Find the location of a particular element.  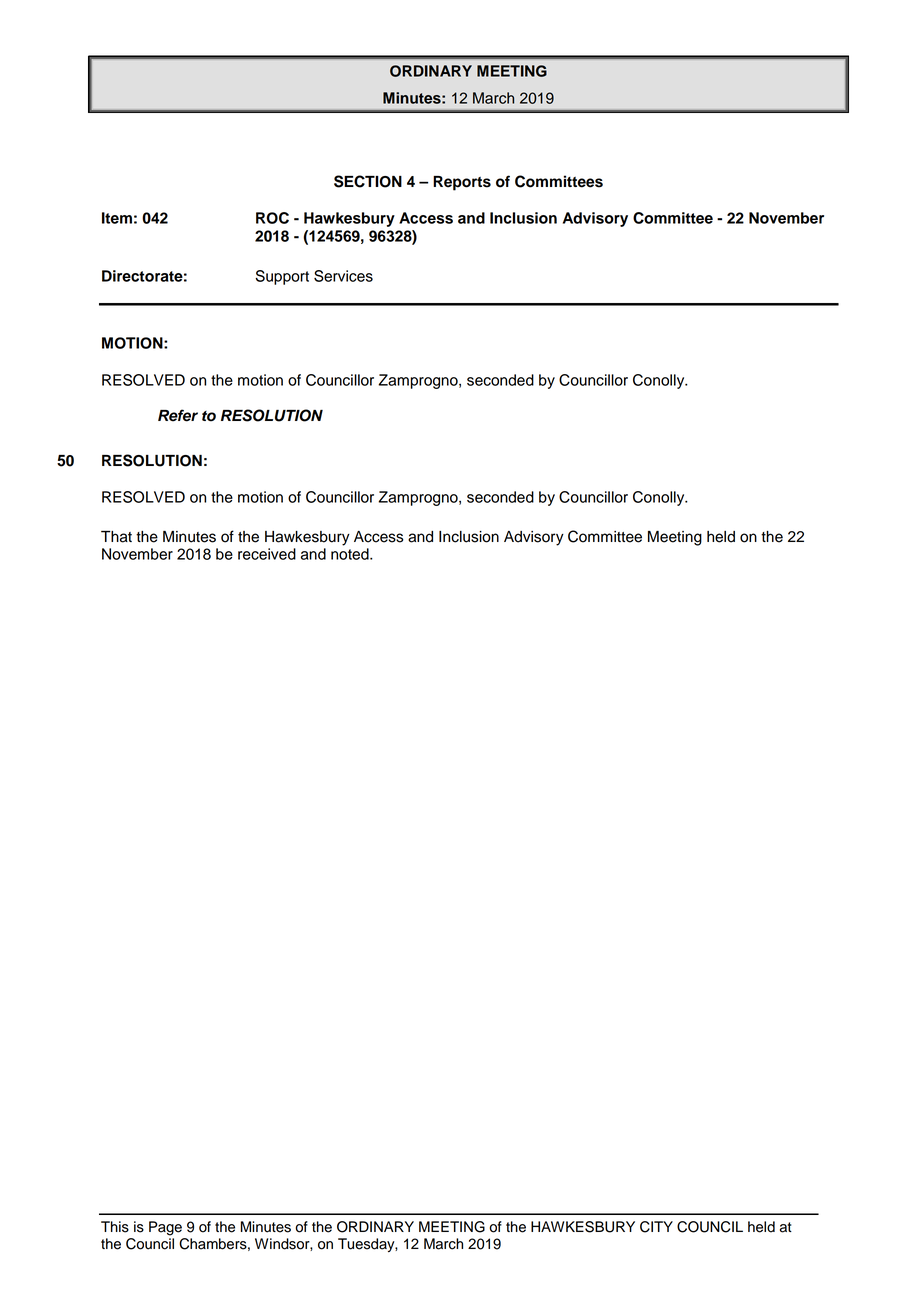

Page is located at coordinates (165, 1228).
